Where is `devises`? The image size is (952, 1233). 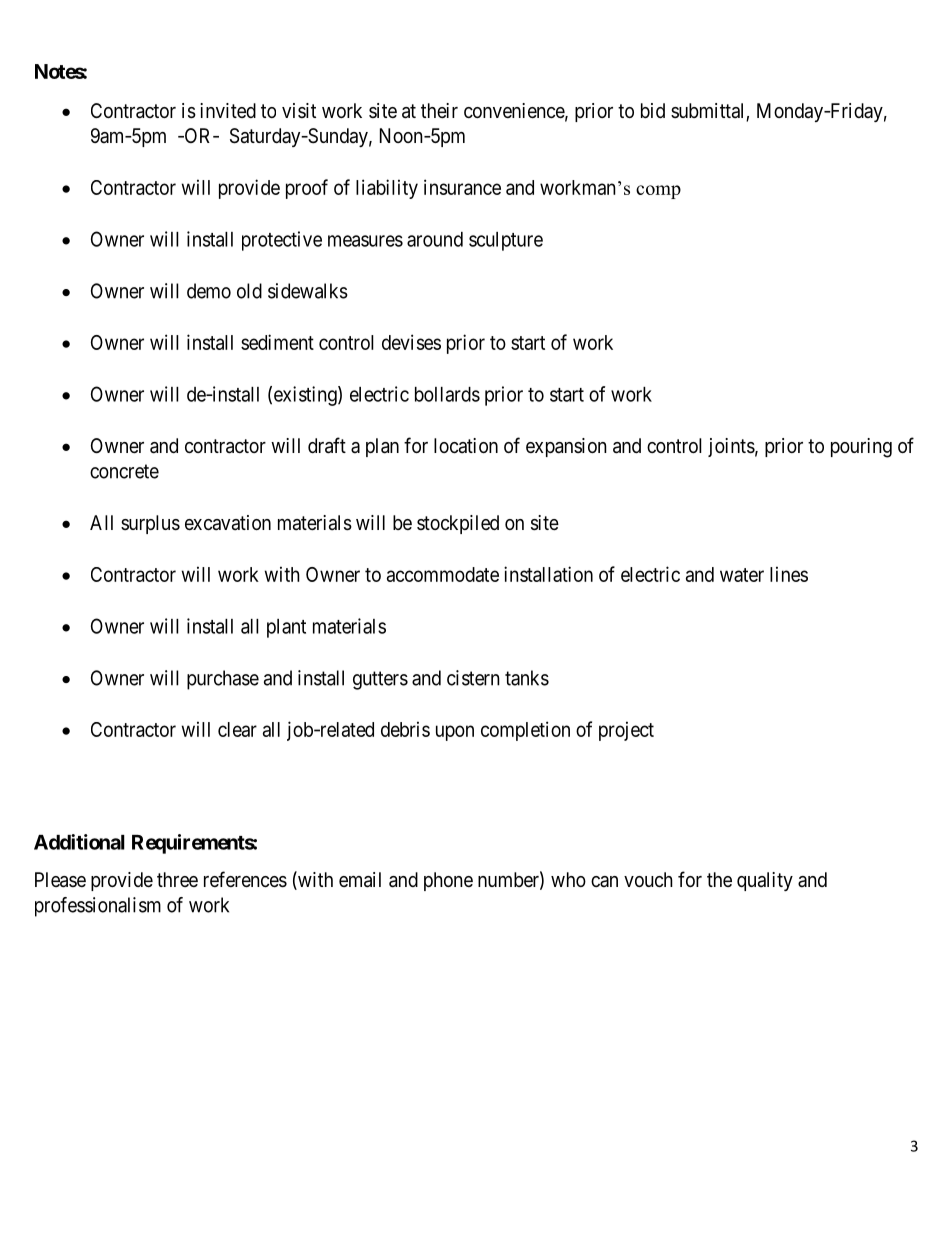
devises is located at coordinates (411, 342).
